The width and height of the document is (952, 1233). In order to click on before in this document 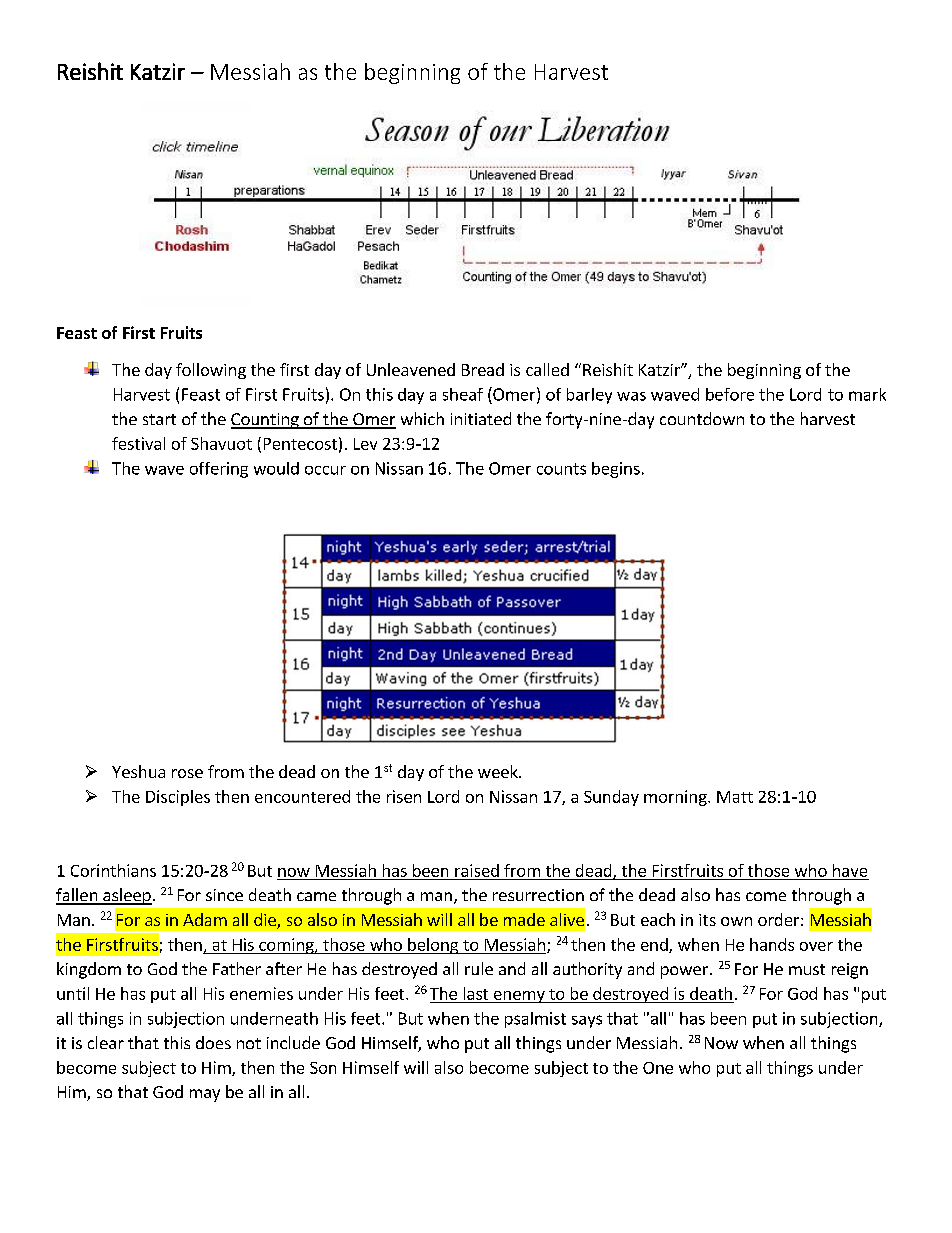, I will do `click(730, 394)`.
